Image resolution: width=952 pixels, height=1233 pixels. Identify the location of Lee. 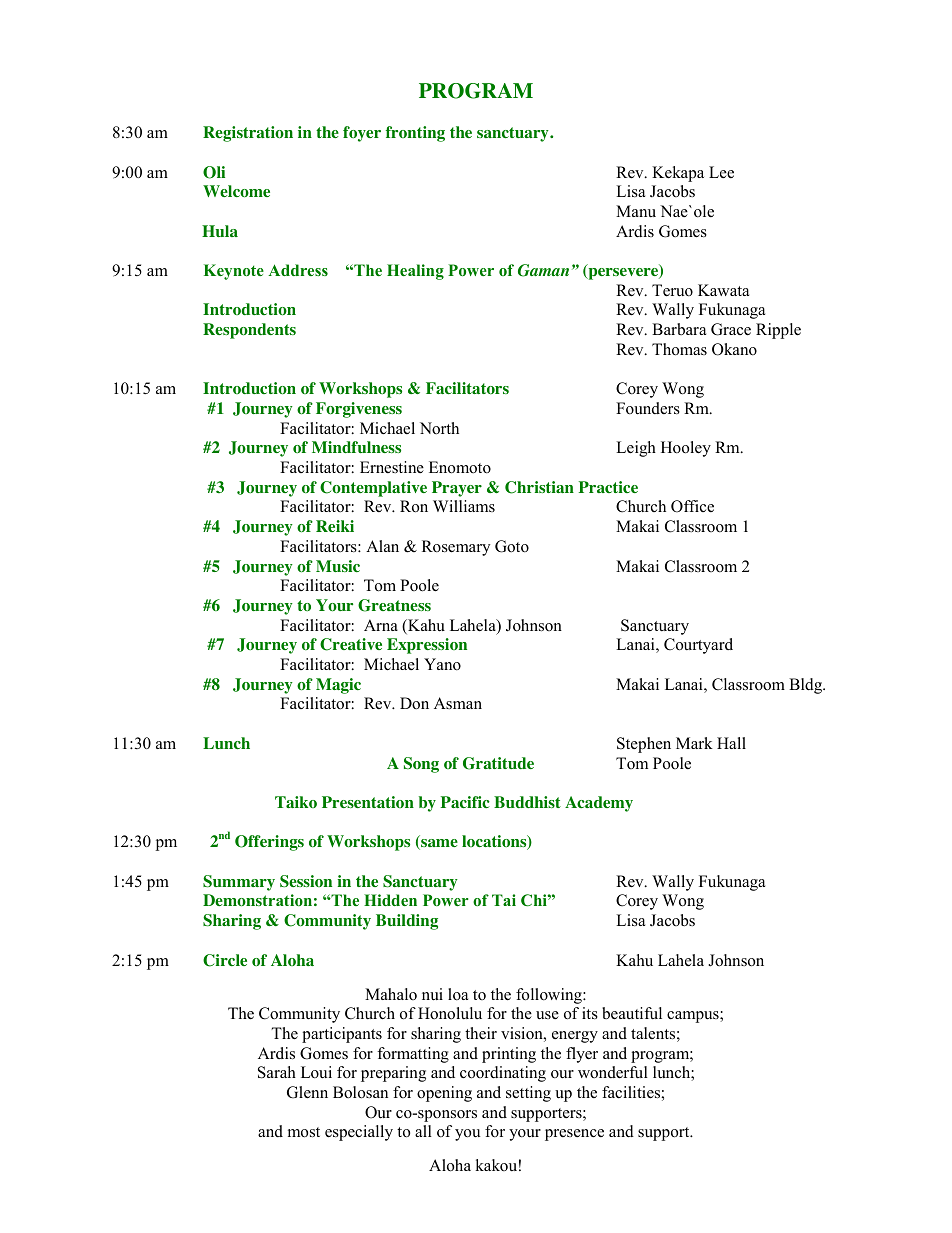
(721, 172).
